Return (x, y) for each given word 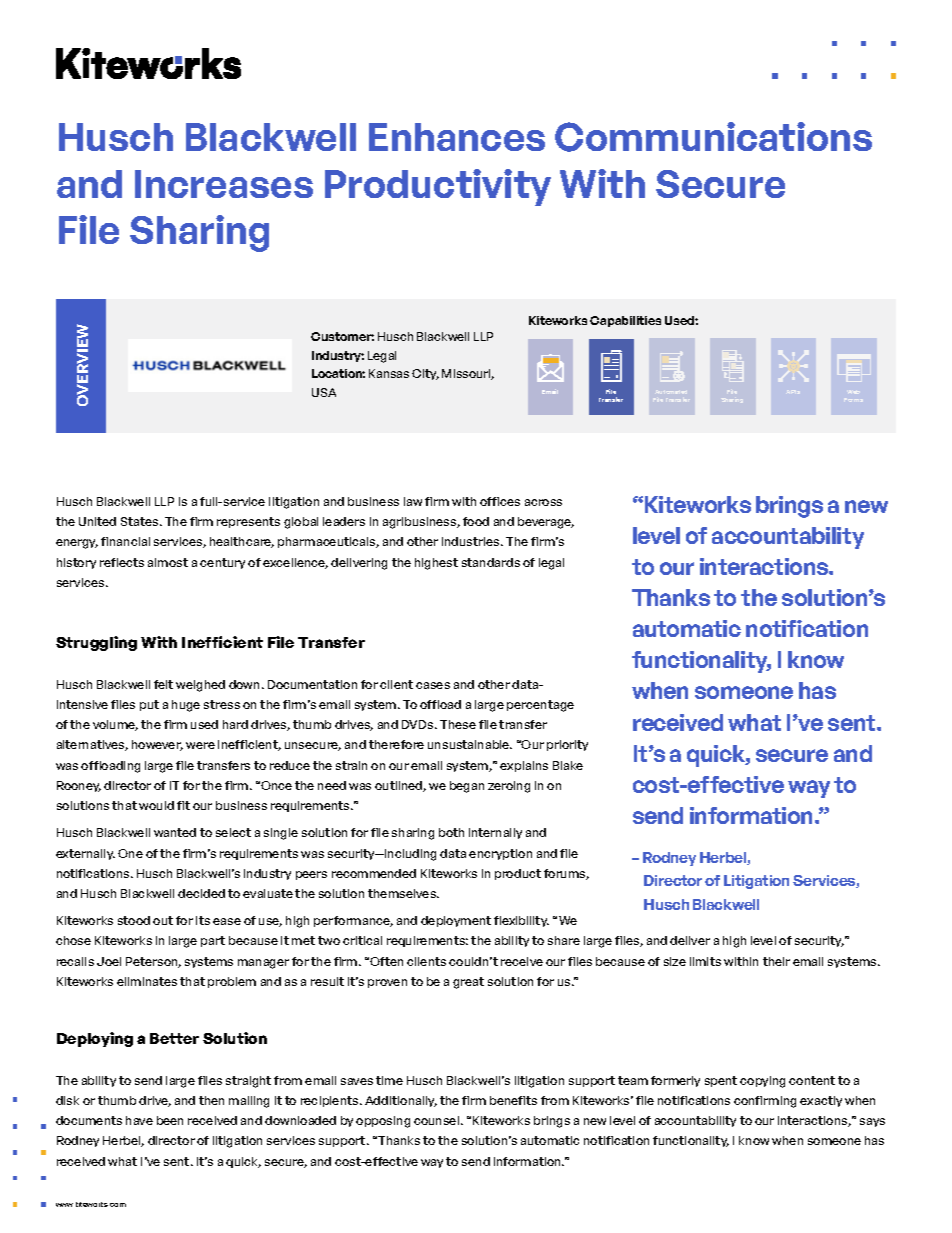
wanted (175, 832)
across (543, 502)
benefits (513, 1100)
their (776, 961)
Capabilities (625, 321)
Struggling (96, 643)
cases (433, 685)
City (425, 374)
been (170, 1120)
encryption (500, 854)
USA (324, 392)
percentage (540, 706)
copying (762, 1082)
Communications (713, 137)
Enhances (457, 137)
